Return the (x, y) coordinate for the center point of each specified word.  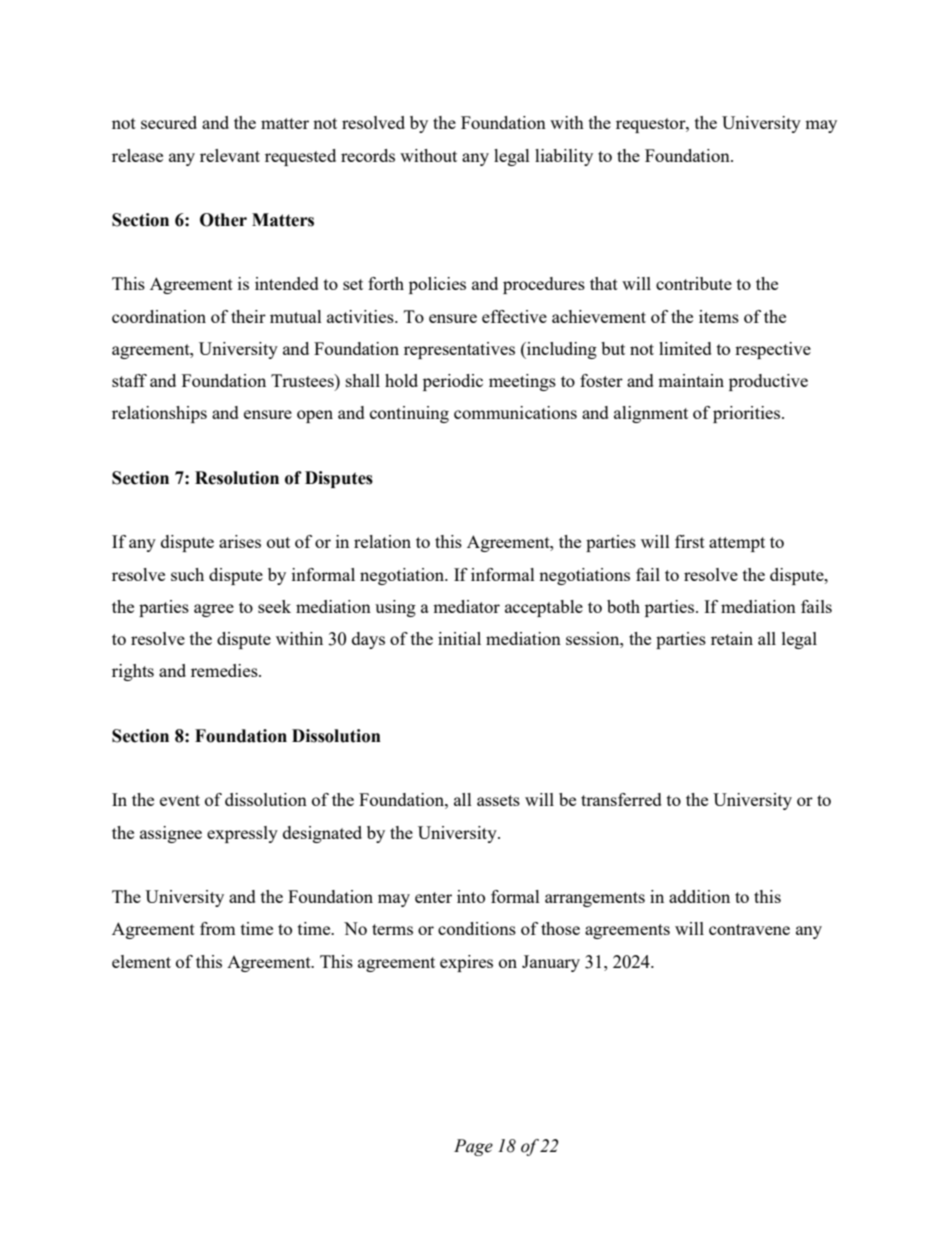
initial (459, 638)
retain (732, 638)
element (141, 961)
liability (564, 157)
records (368, 155)
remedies (225, 670)
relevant (230, 155)
